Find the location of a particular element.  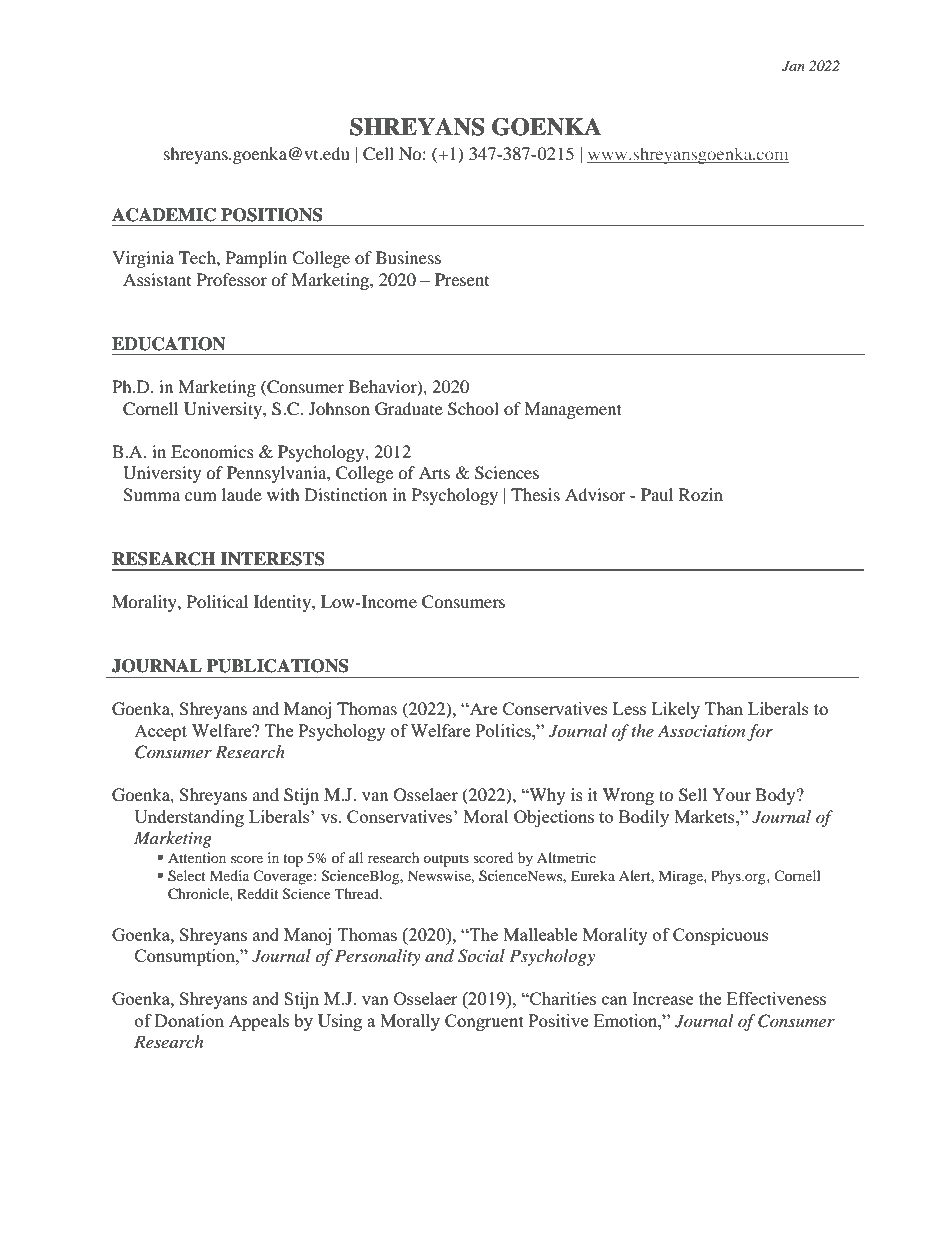

Thesis is located at coordinates (535, 494).
